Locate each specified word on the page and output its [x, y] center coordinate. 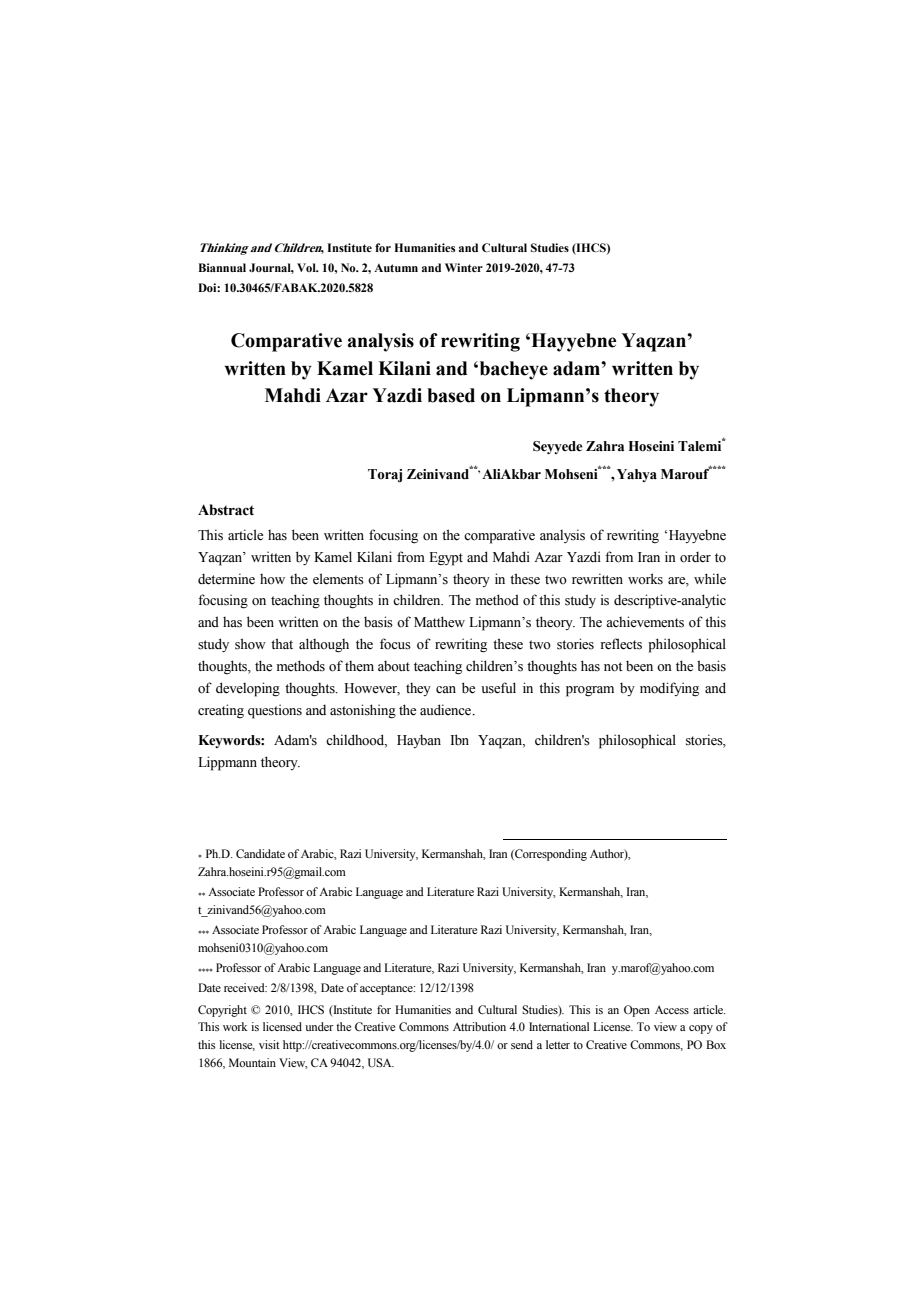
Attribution [479, 1026]
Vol [307, 267]
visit [269, 1044]
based [451, 395]
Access [672, 1009]
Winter [464, 267]
